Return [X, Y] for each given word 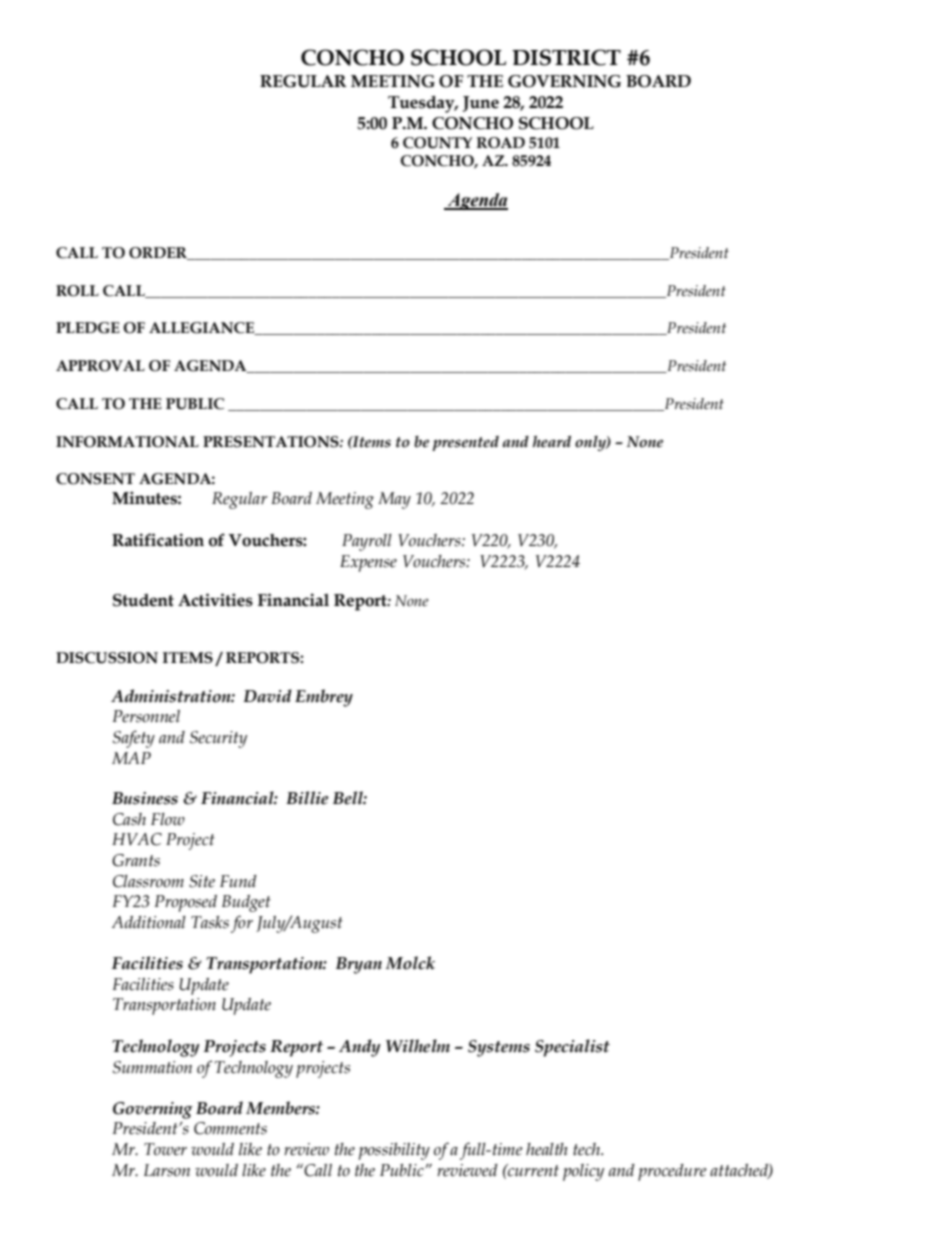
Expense [368, 563]
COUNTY [437, 143]
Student [143, 600]
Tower [165, 1149]
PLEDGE [88, 328]
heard [552, 441]
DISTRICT [566, 57]
